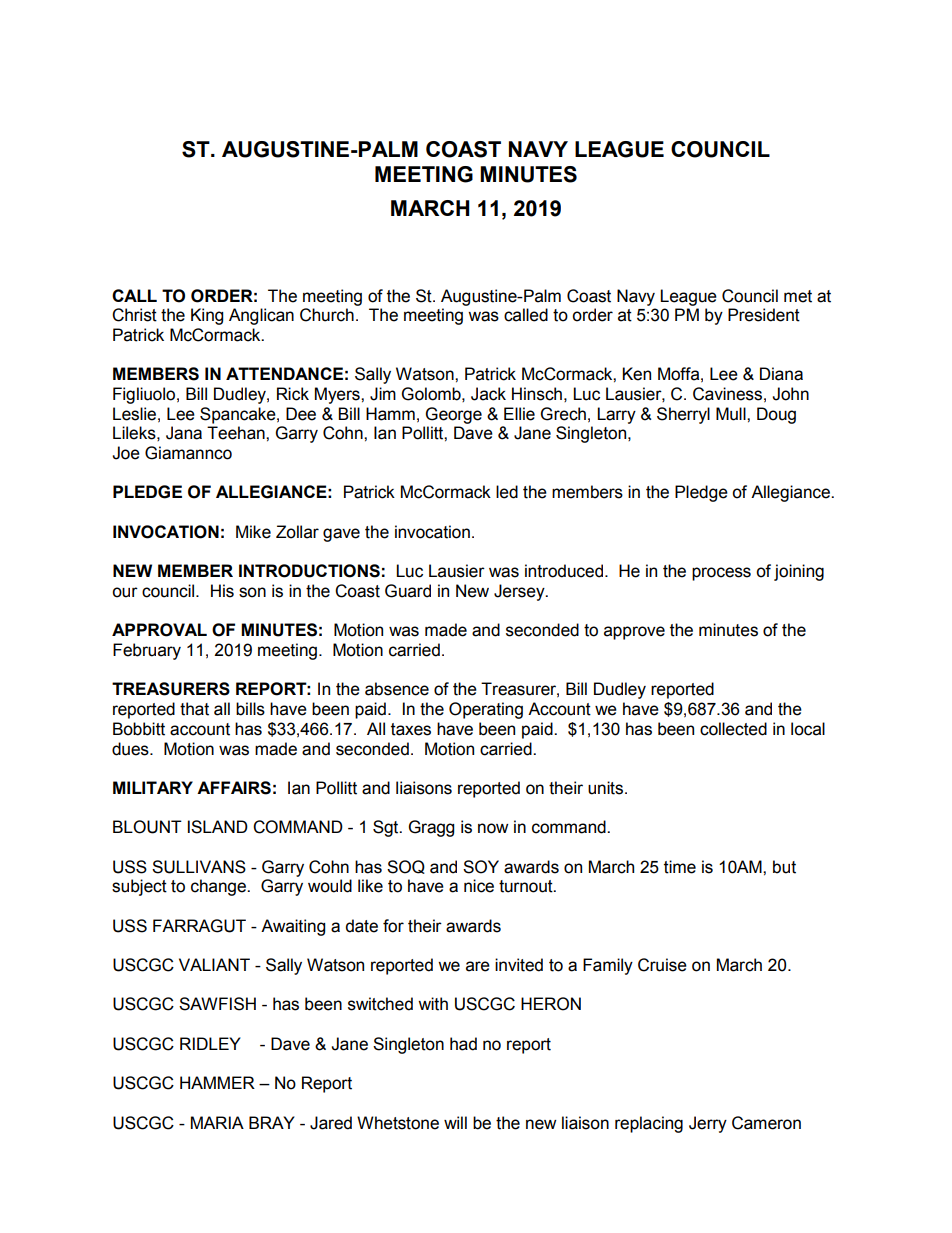 The image size is (952, 1233). What do you see at coordinates (194, 709) in the document?
I see `that` at bounding box center [194, 709].
